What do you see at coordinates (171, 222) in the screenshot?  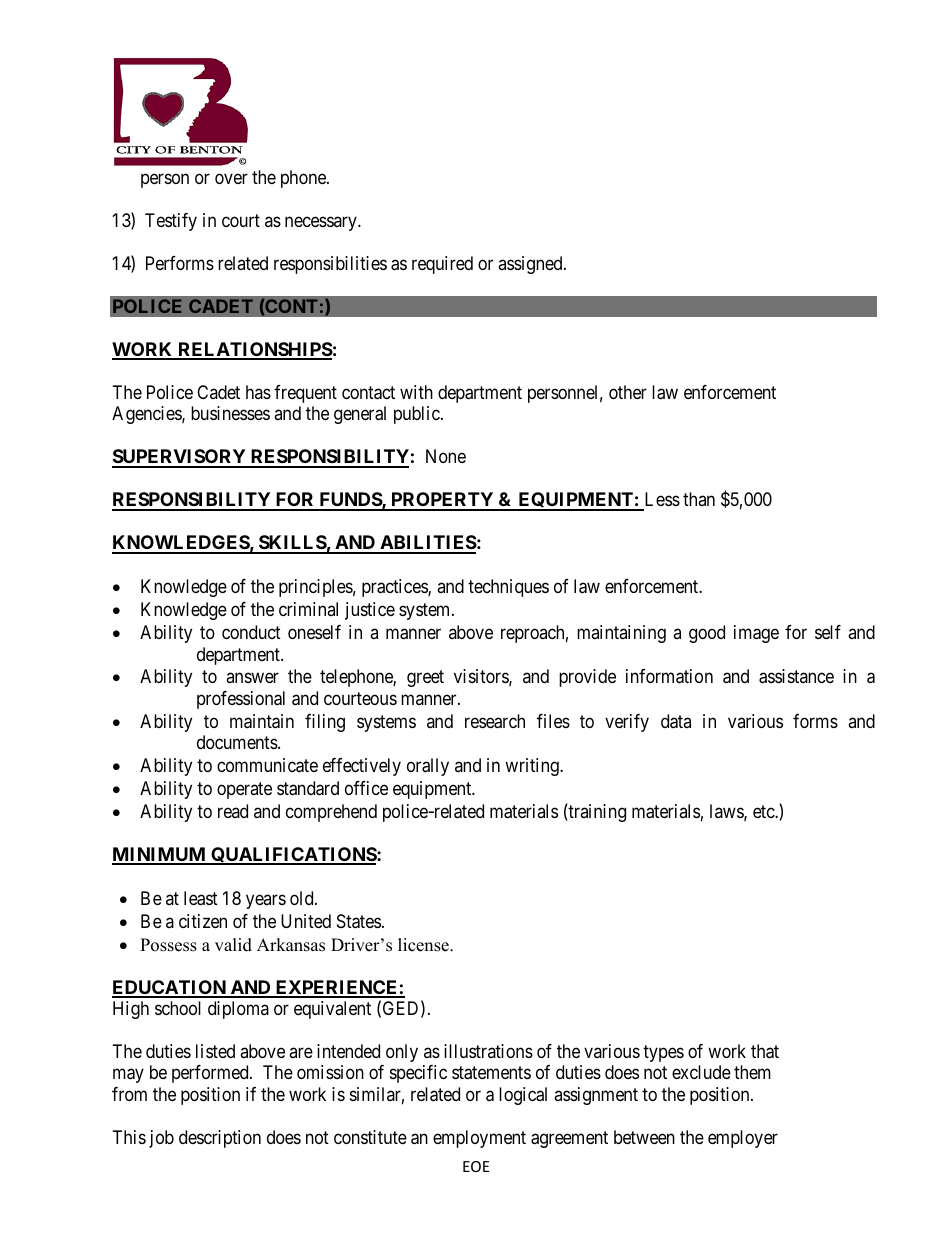 I see `Testify` at bounding box center [171, 222].
